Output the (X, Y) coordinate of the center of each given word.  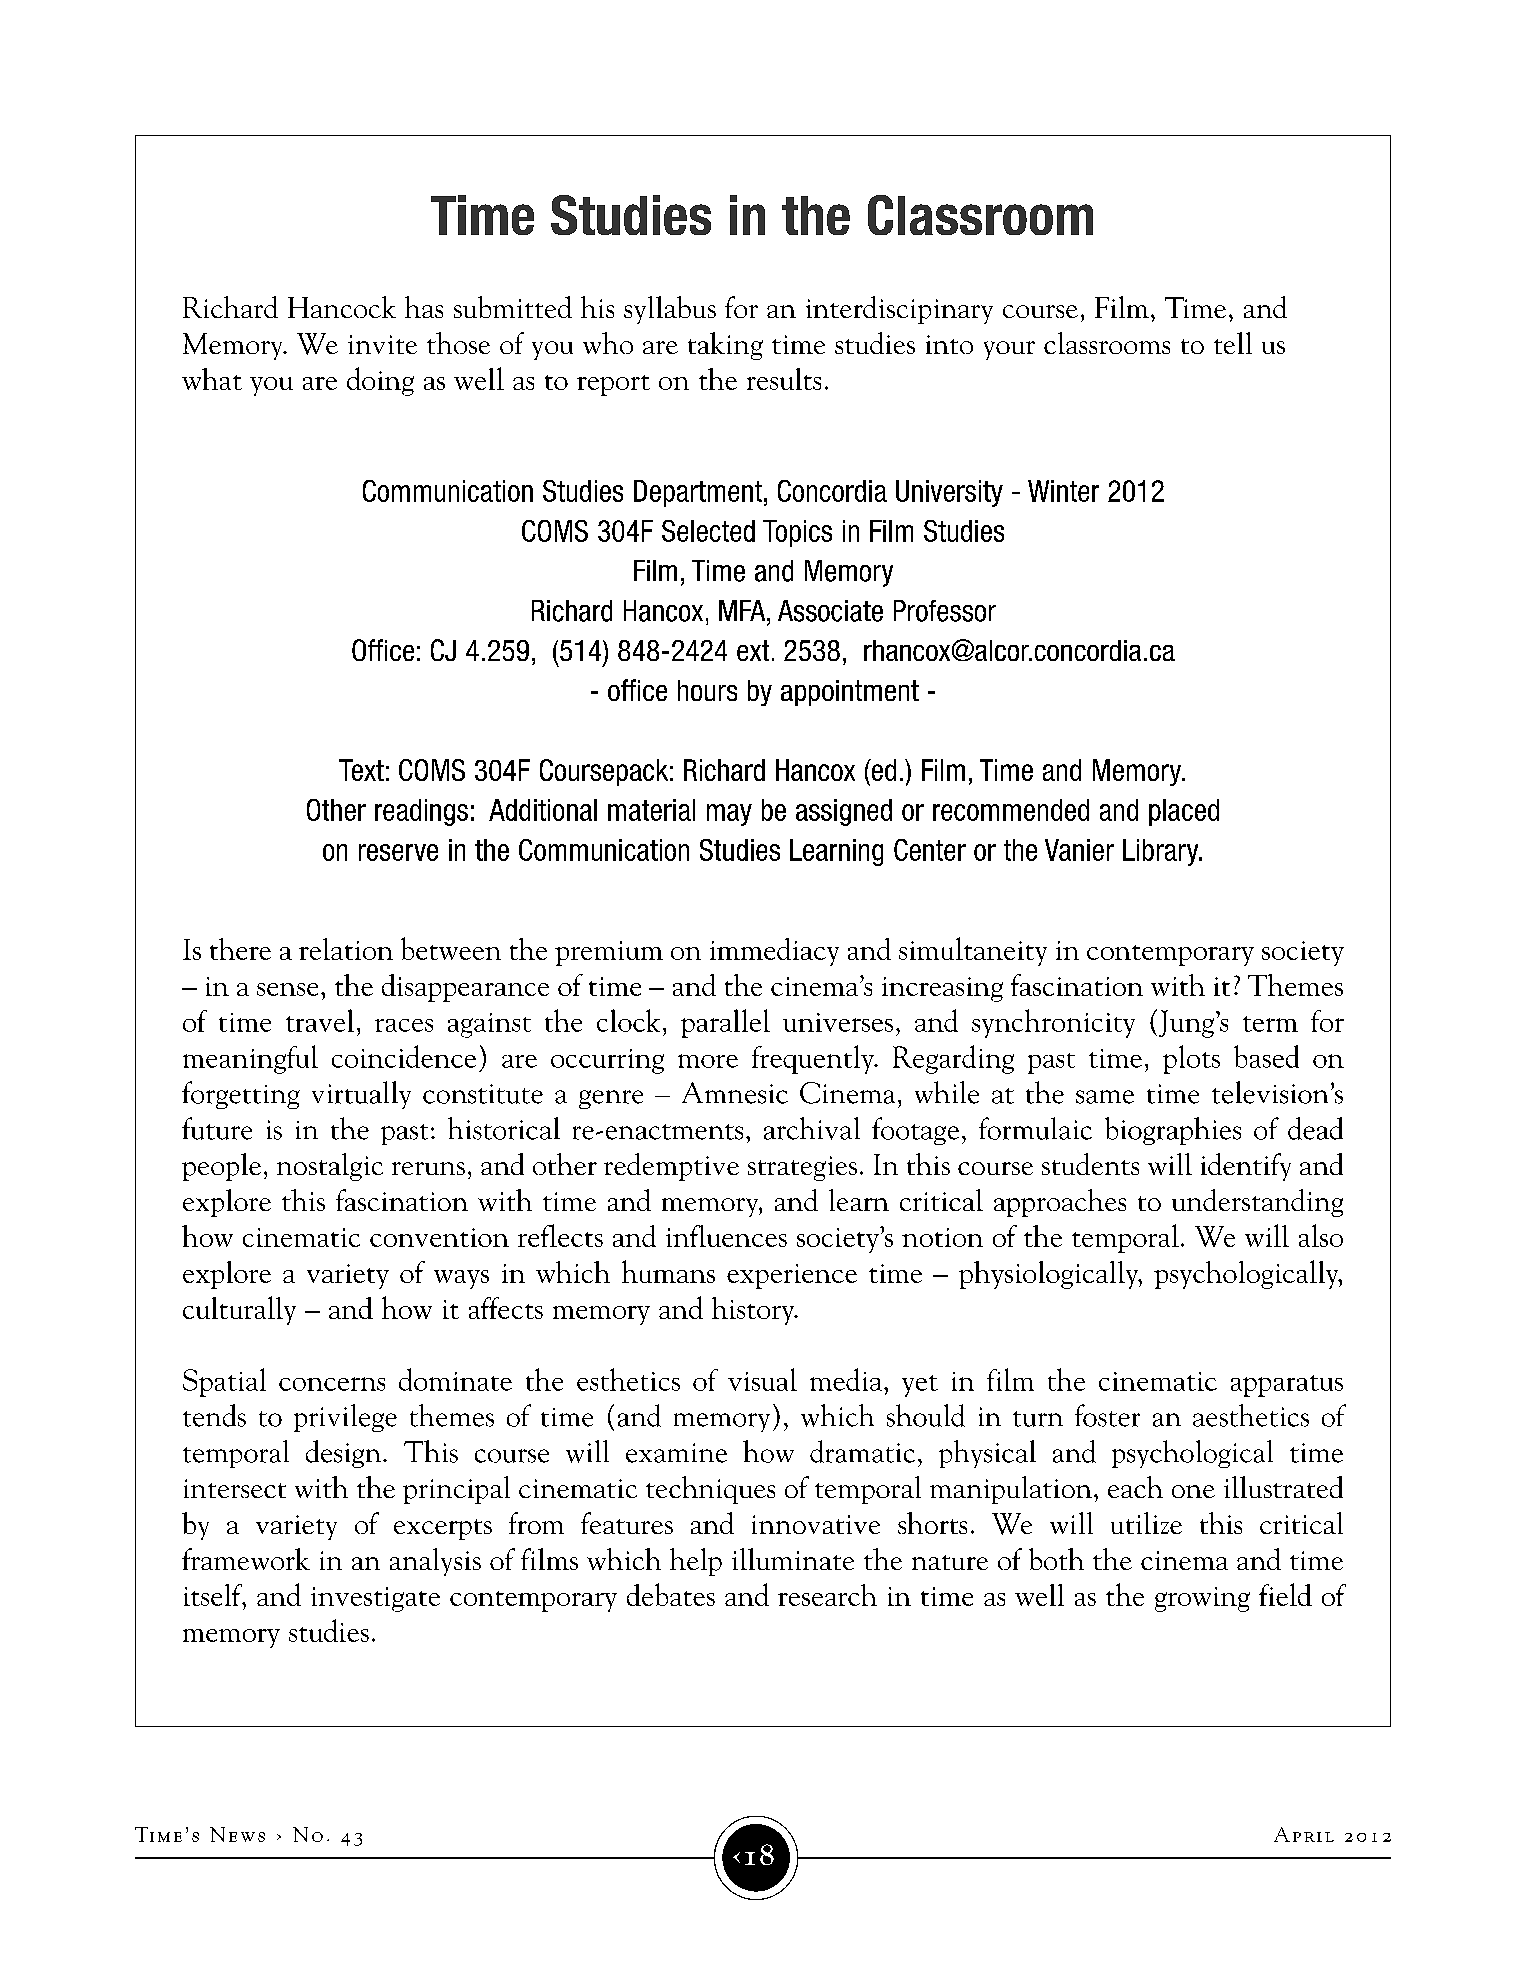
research (827, 1595)
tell (1233, 343)
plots (1191, 1059)
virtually (361, 1095)
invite (382, 344)
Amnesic (735, 1093)
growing (1202, 1599)
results (784, 379)
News (237, 1834)
